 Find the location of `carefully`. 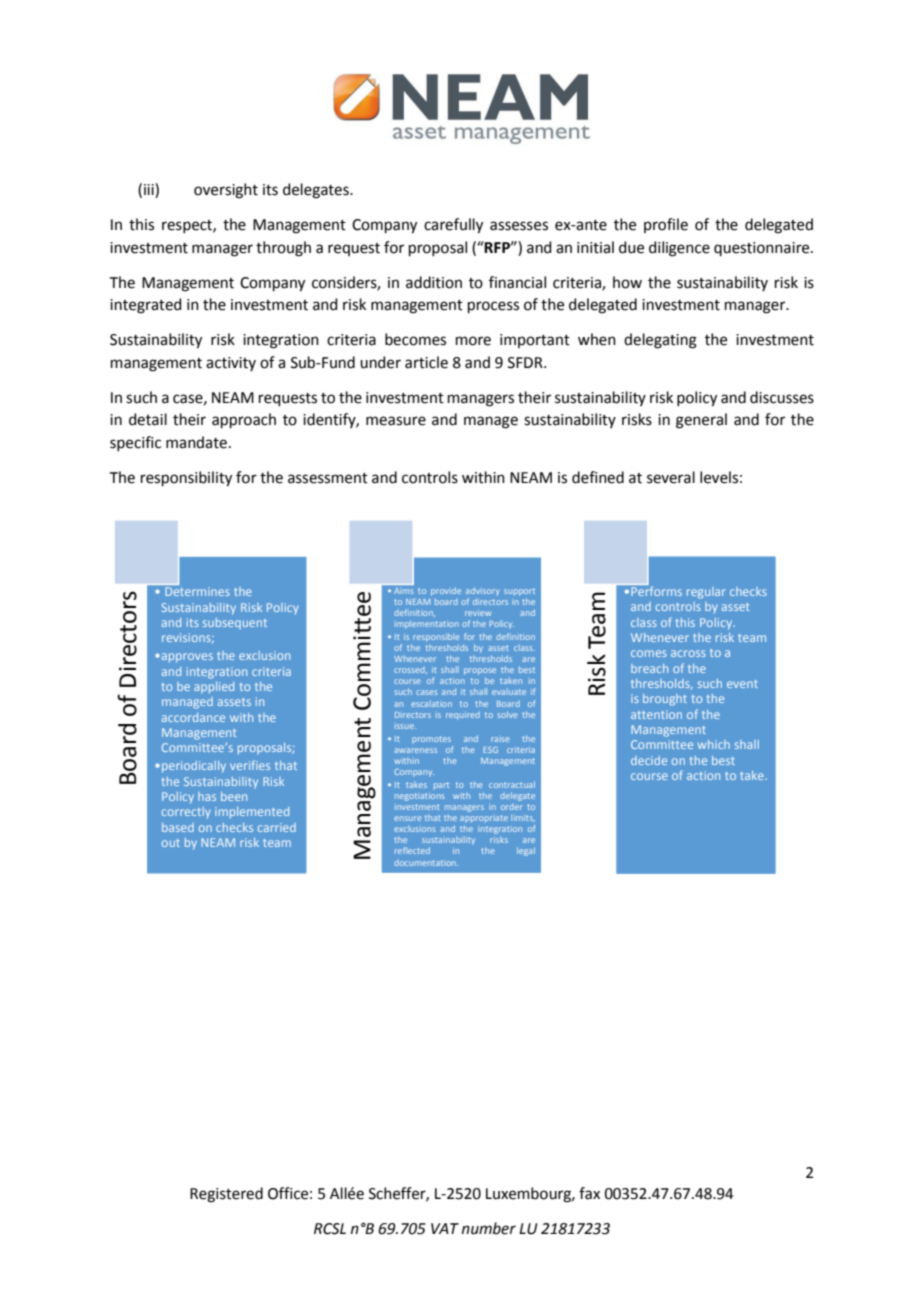

carefully is located at coordinates (453, 226).
